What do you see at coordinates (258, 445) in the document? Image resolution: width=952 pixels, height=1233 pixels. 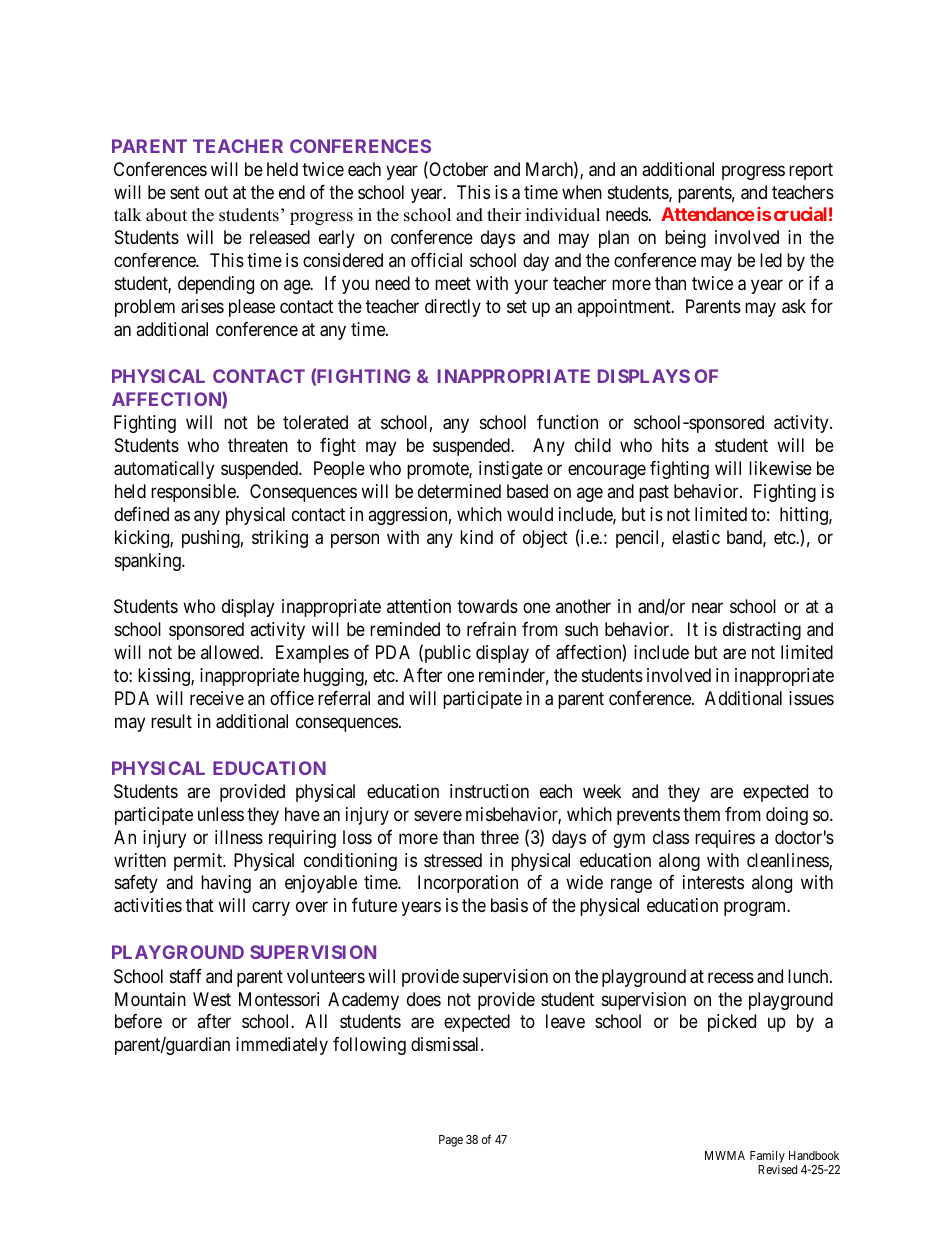 I see `threaten` at bounding box center [258, 445].
